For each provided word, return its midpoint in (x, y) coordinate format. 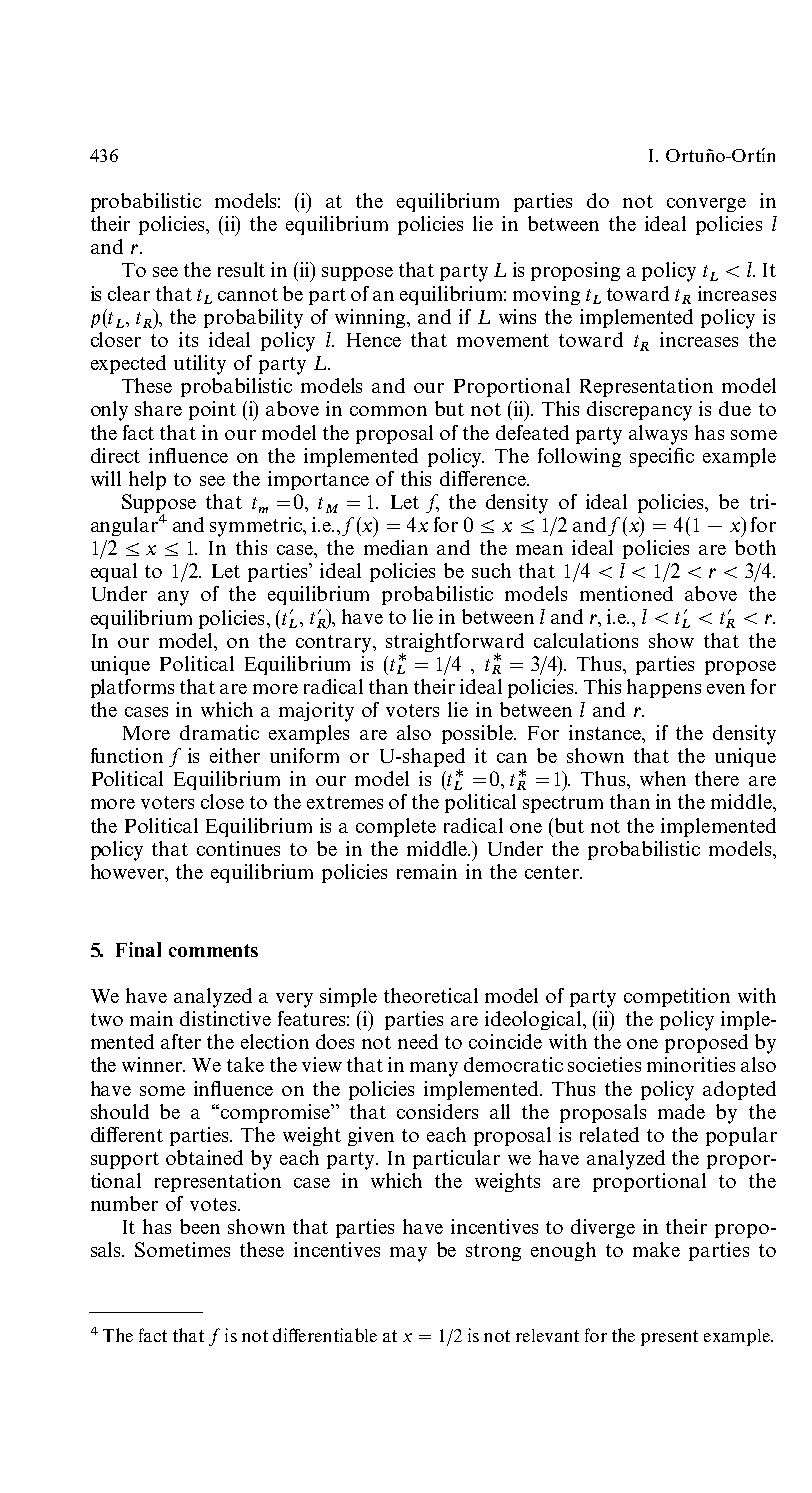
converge (706, 205)
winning (372, 318)
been (200, 1226)
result (241, 269)
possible (478, 734)
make (656, 1249)
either (235, 755)
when (663, 778)
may (408, 1254)
